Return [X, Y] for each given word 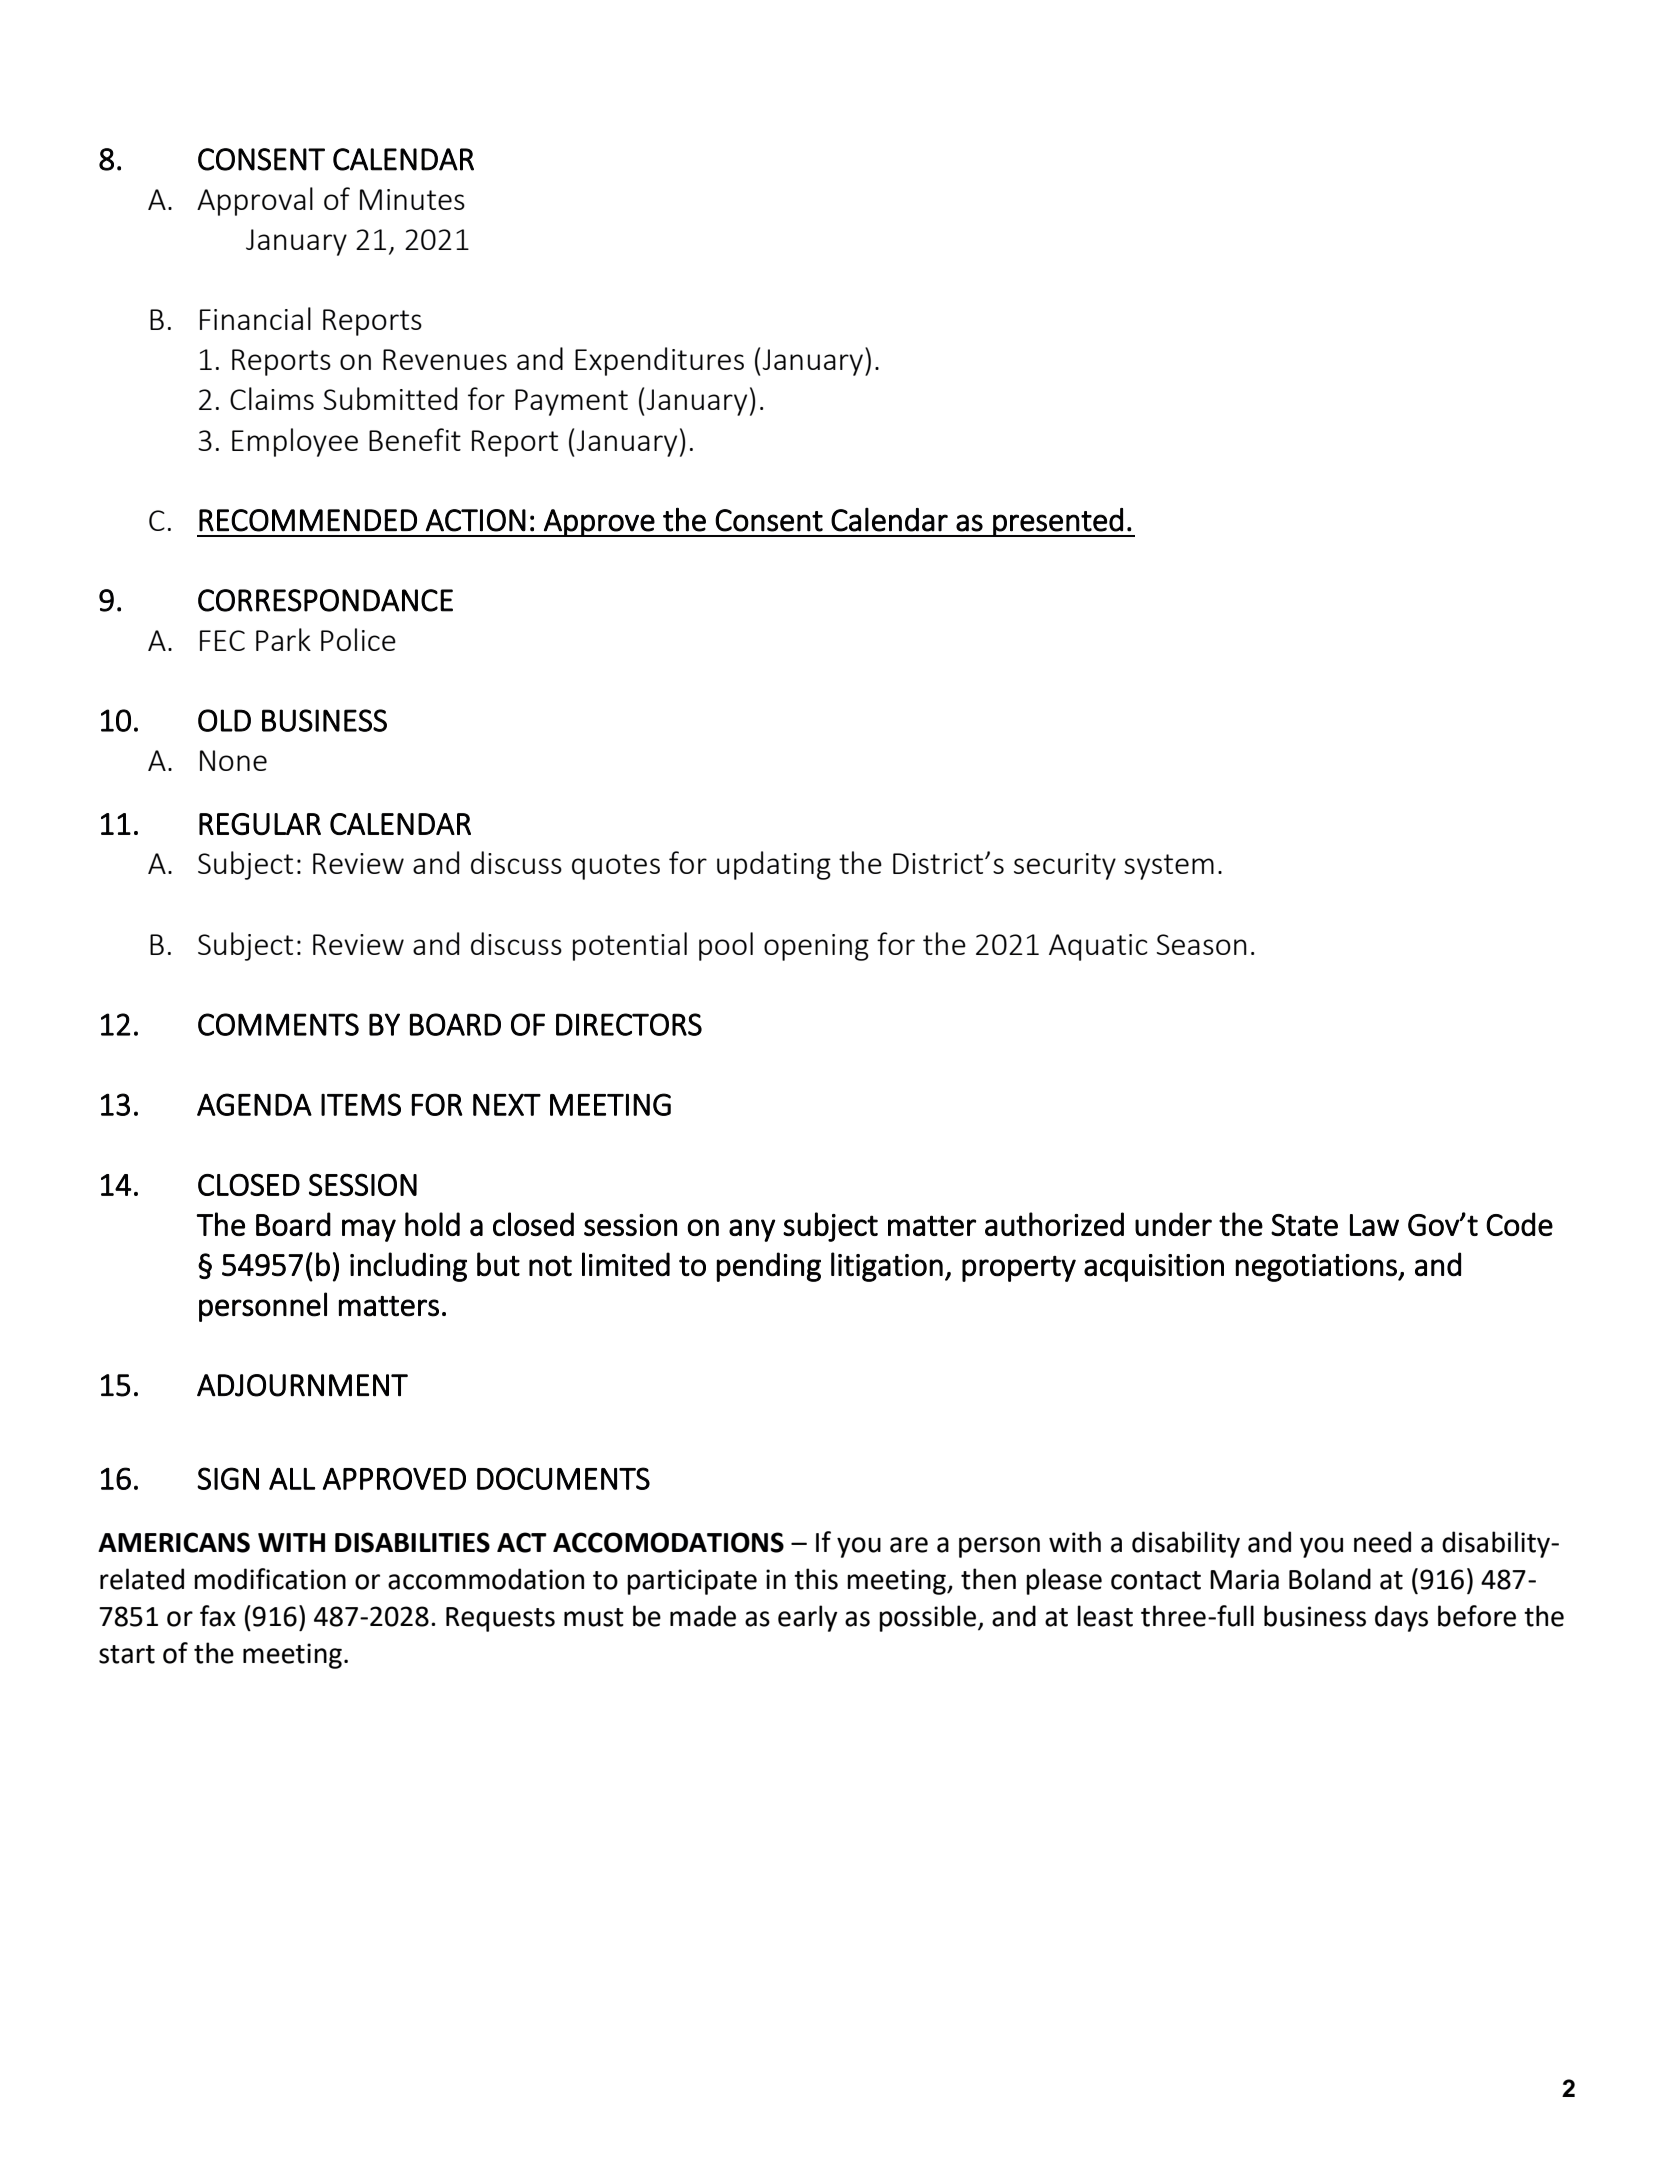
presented [1058, 522]
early [808, 1618]
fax [218, 1616]
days [1401, 1618]
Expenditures [659, 361]
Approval [255, 201]
